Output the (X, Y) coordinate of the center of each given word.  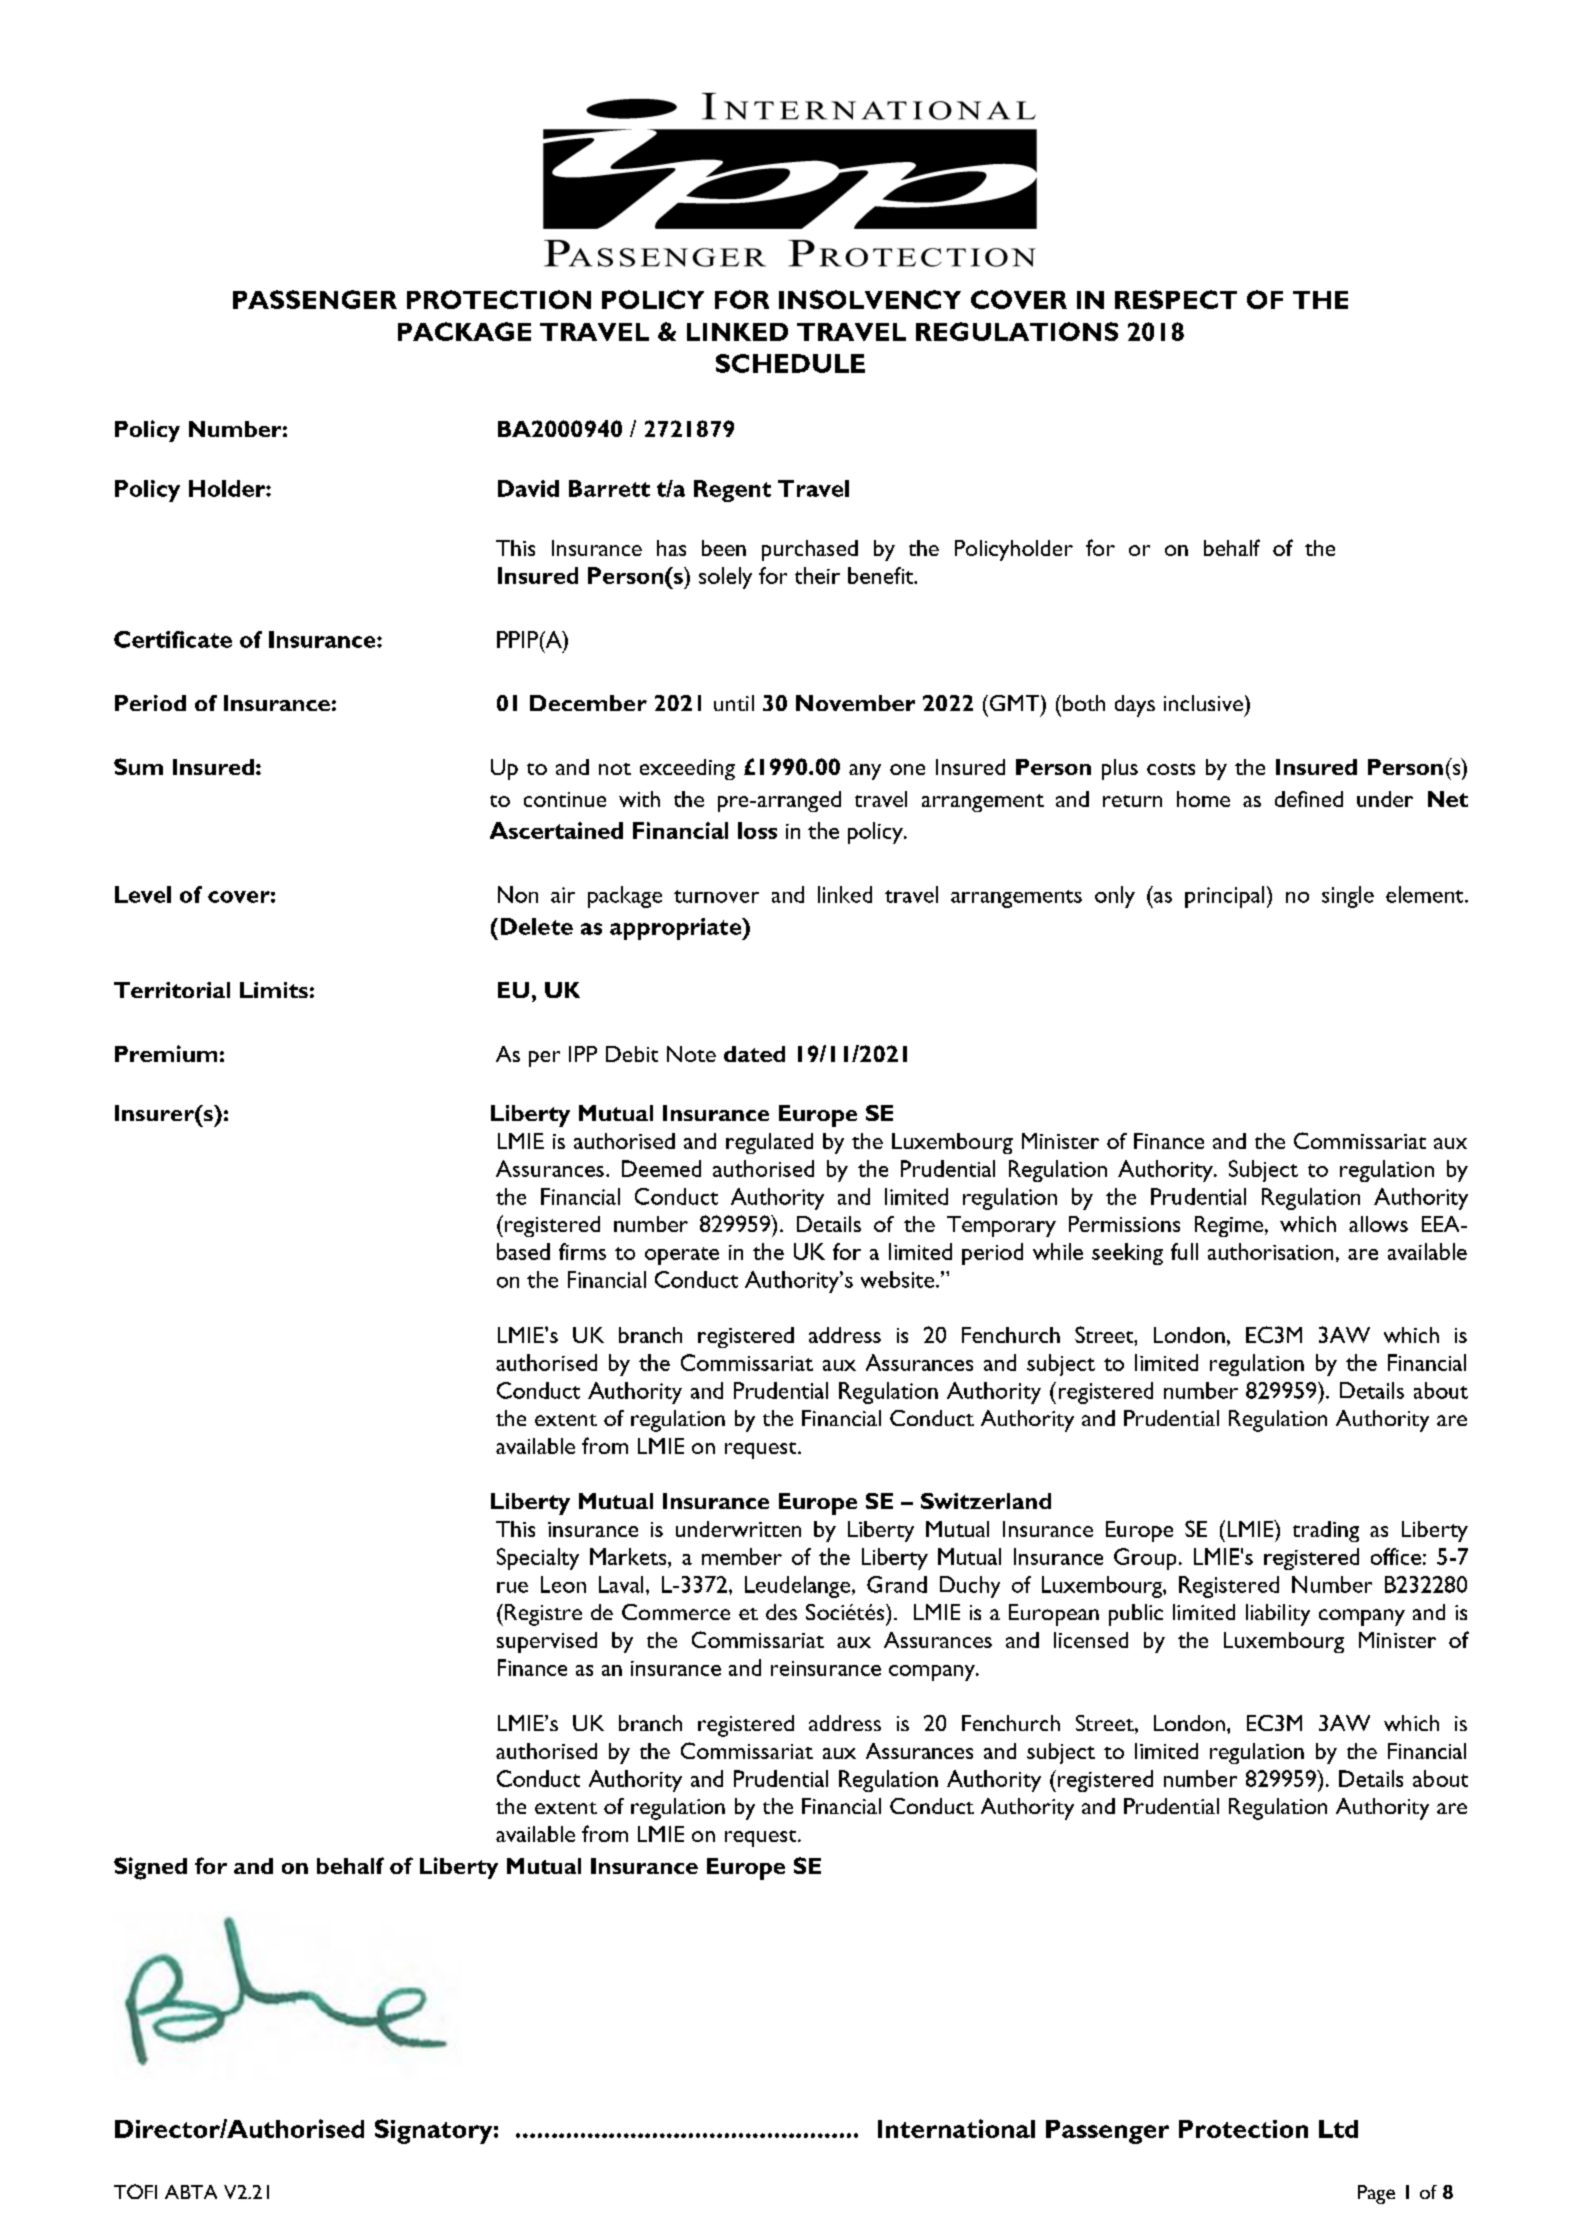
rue (512, 1587)
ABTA (191, 2192)
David (528, 488)
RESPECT (1176, 299)
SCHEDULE (790, 363)
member (742, 1556)
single (1348, 897)
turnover (716, 896)
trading (1326, 1531)
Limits (274, 990)
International (956, 2128)
